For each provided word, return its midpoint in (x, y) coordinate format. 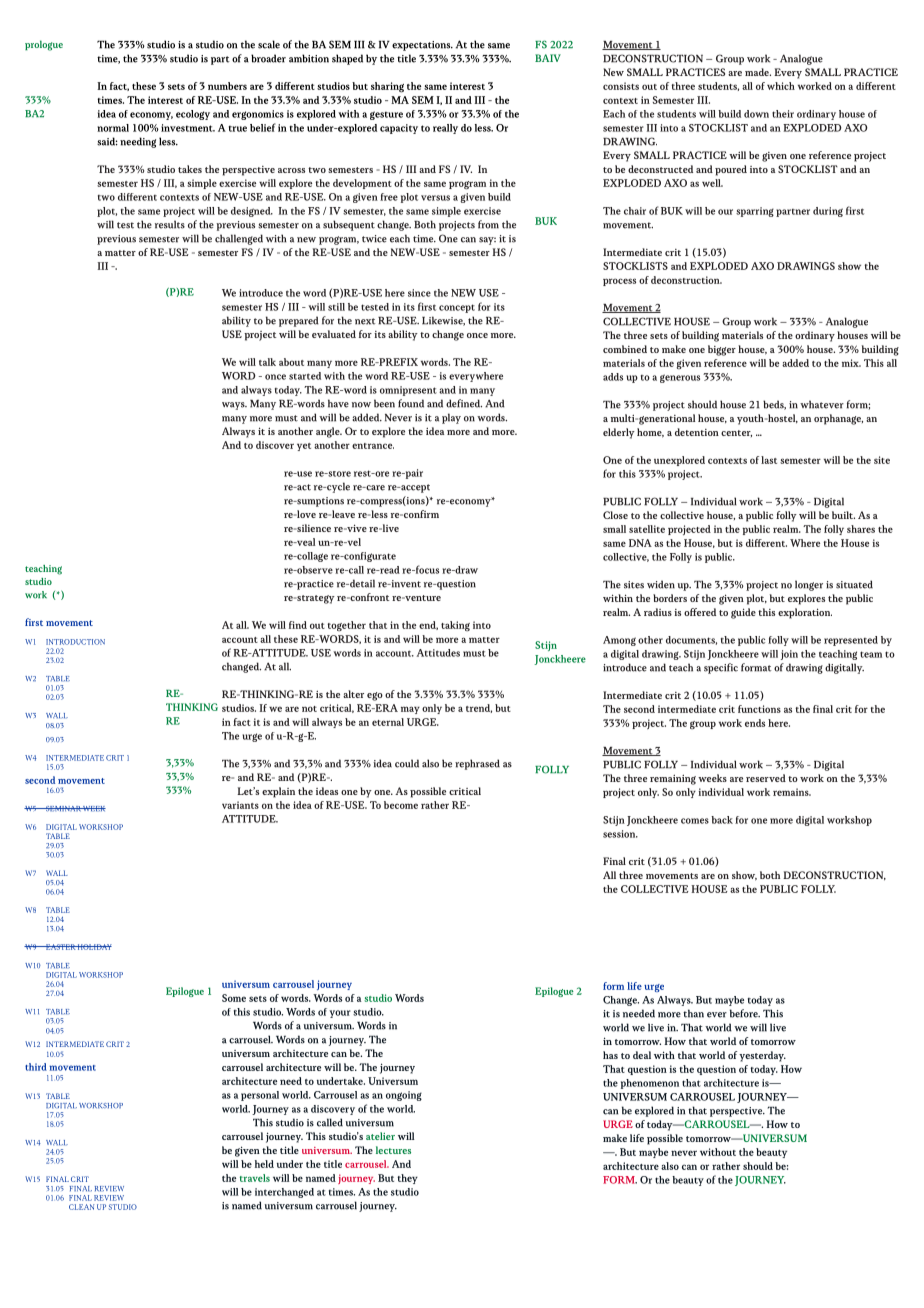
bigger (722, 350)
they (407, 1179)
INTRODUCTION (75, 642)
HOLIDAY (94, 947)
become (401, 805)
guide (743, 613)
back (722, 820)
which (781, 86)
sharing (387, 87)
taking (455, 626)
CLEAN (81, 1207)
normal (113, 128)
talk (267, 362)
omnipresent (408, 391)
